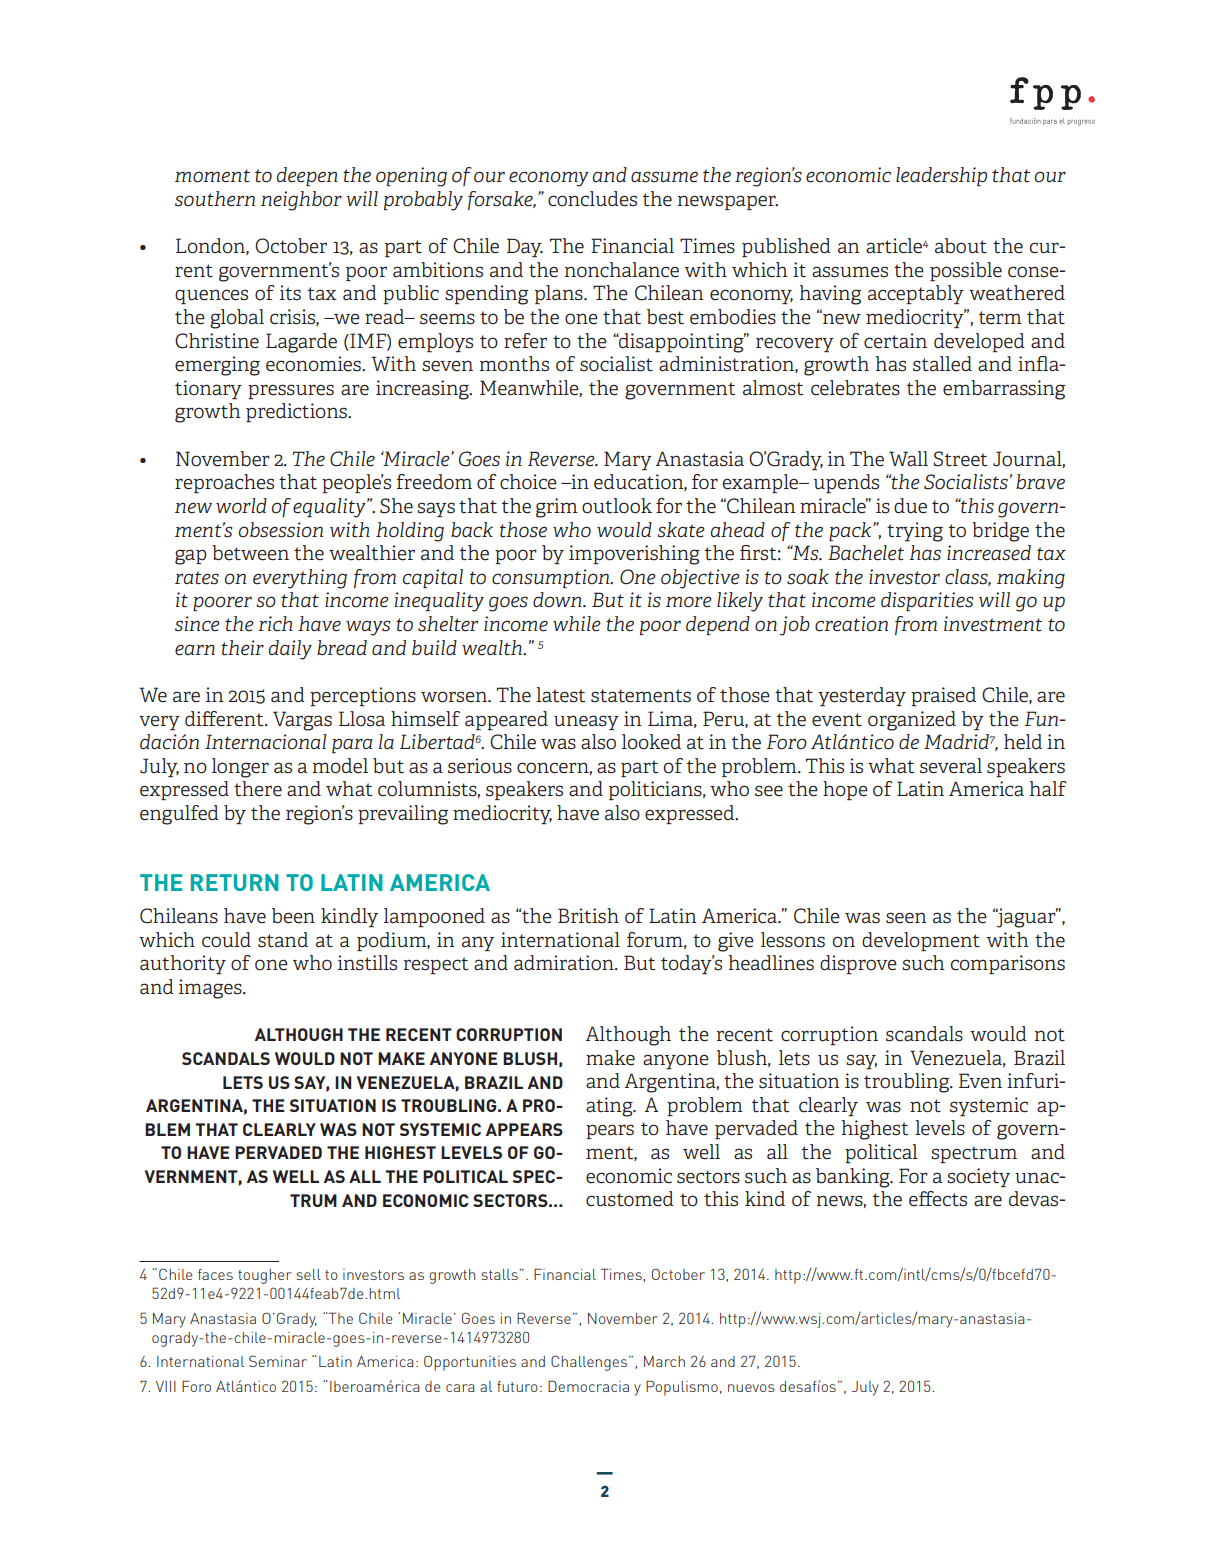 This screenshot has height=1559, width=1205. Describe the element at coordinates (240, 768) in the screenshot. I see `longer` at that location.
